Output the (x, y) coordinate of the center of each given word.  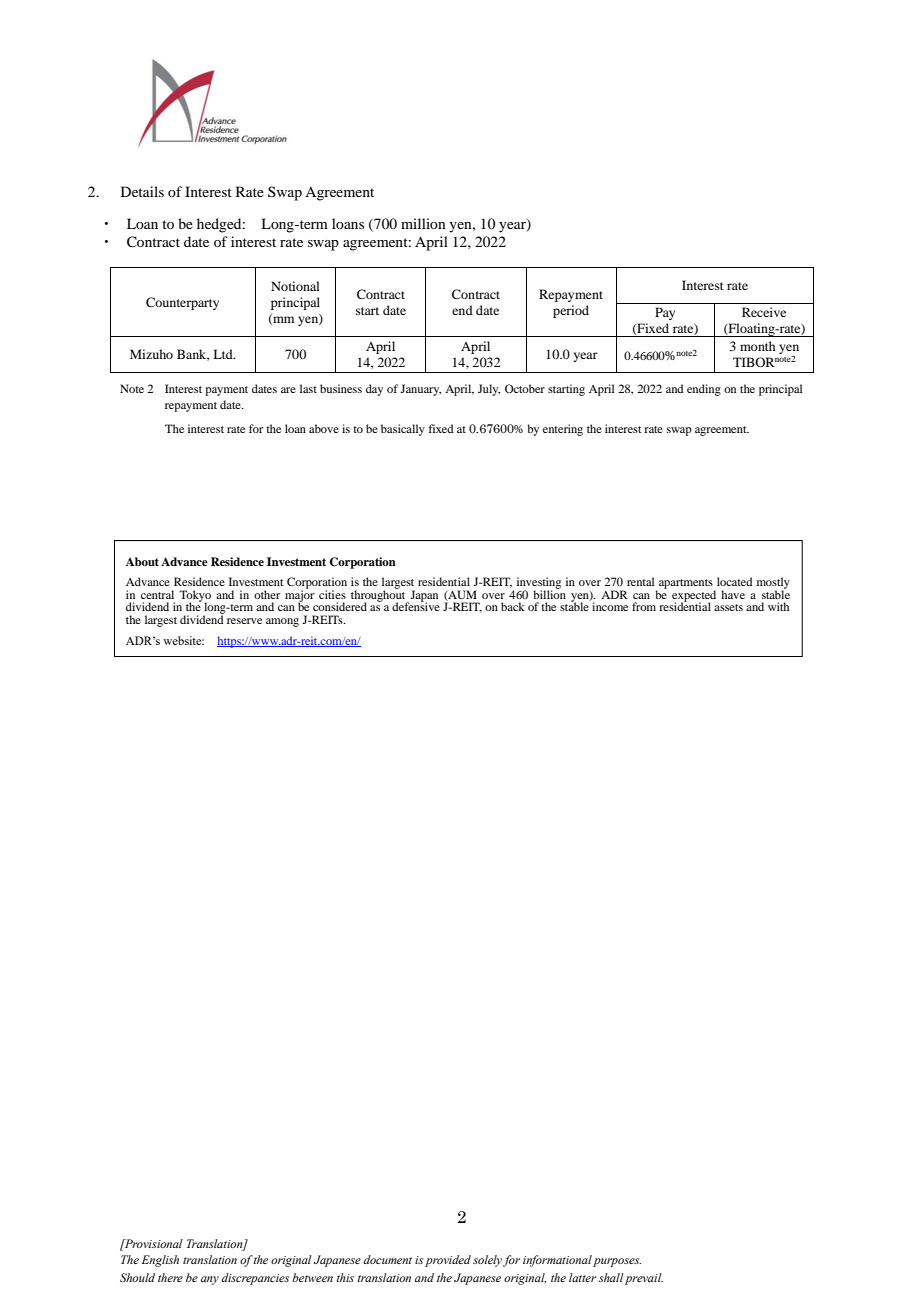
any (210, 1280)
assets (728, 607)
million (423, 223)
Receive (764, 312)
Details (142, 191)
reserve (244, 621)
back (513, 606)
